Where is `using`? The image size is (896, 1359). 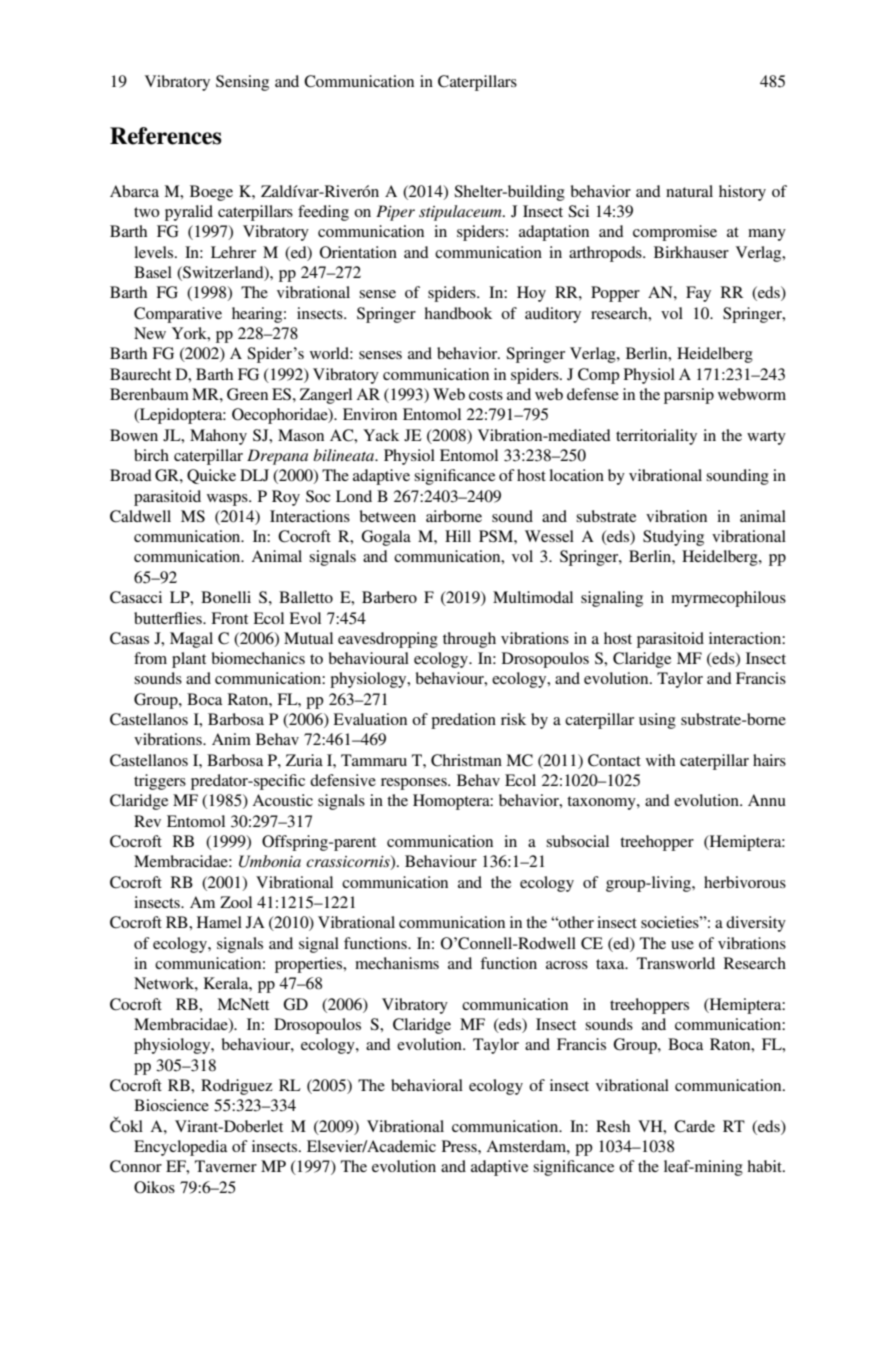 using is located at coordinates (657, 721).
